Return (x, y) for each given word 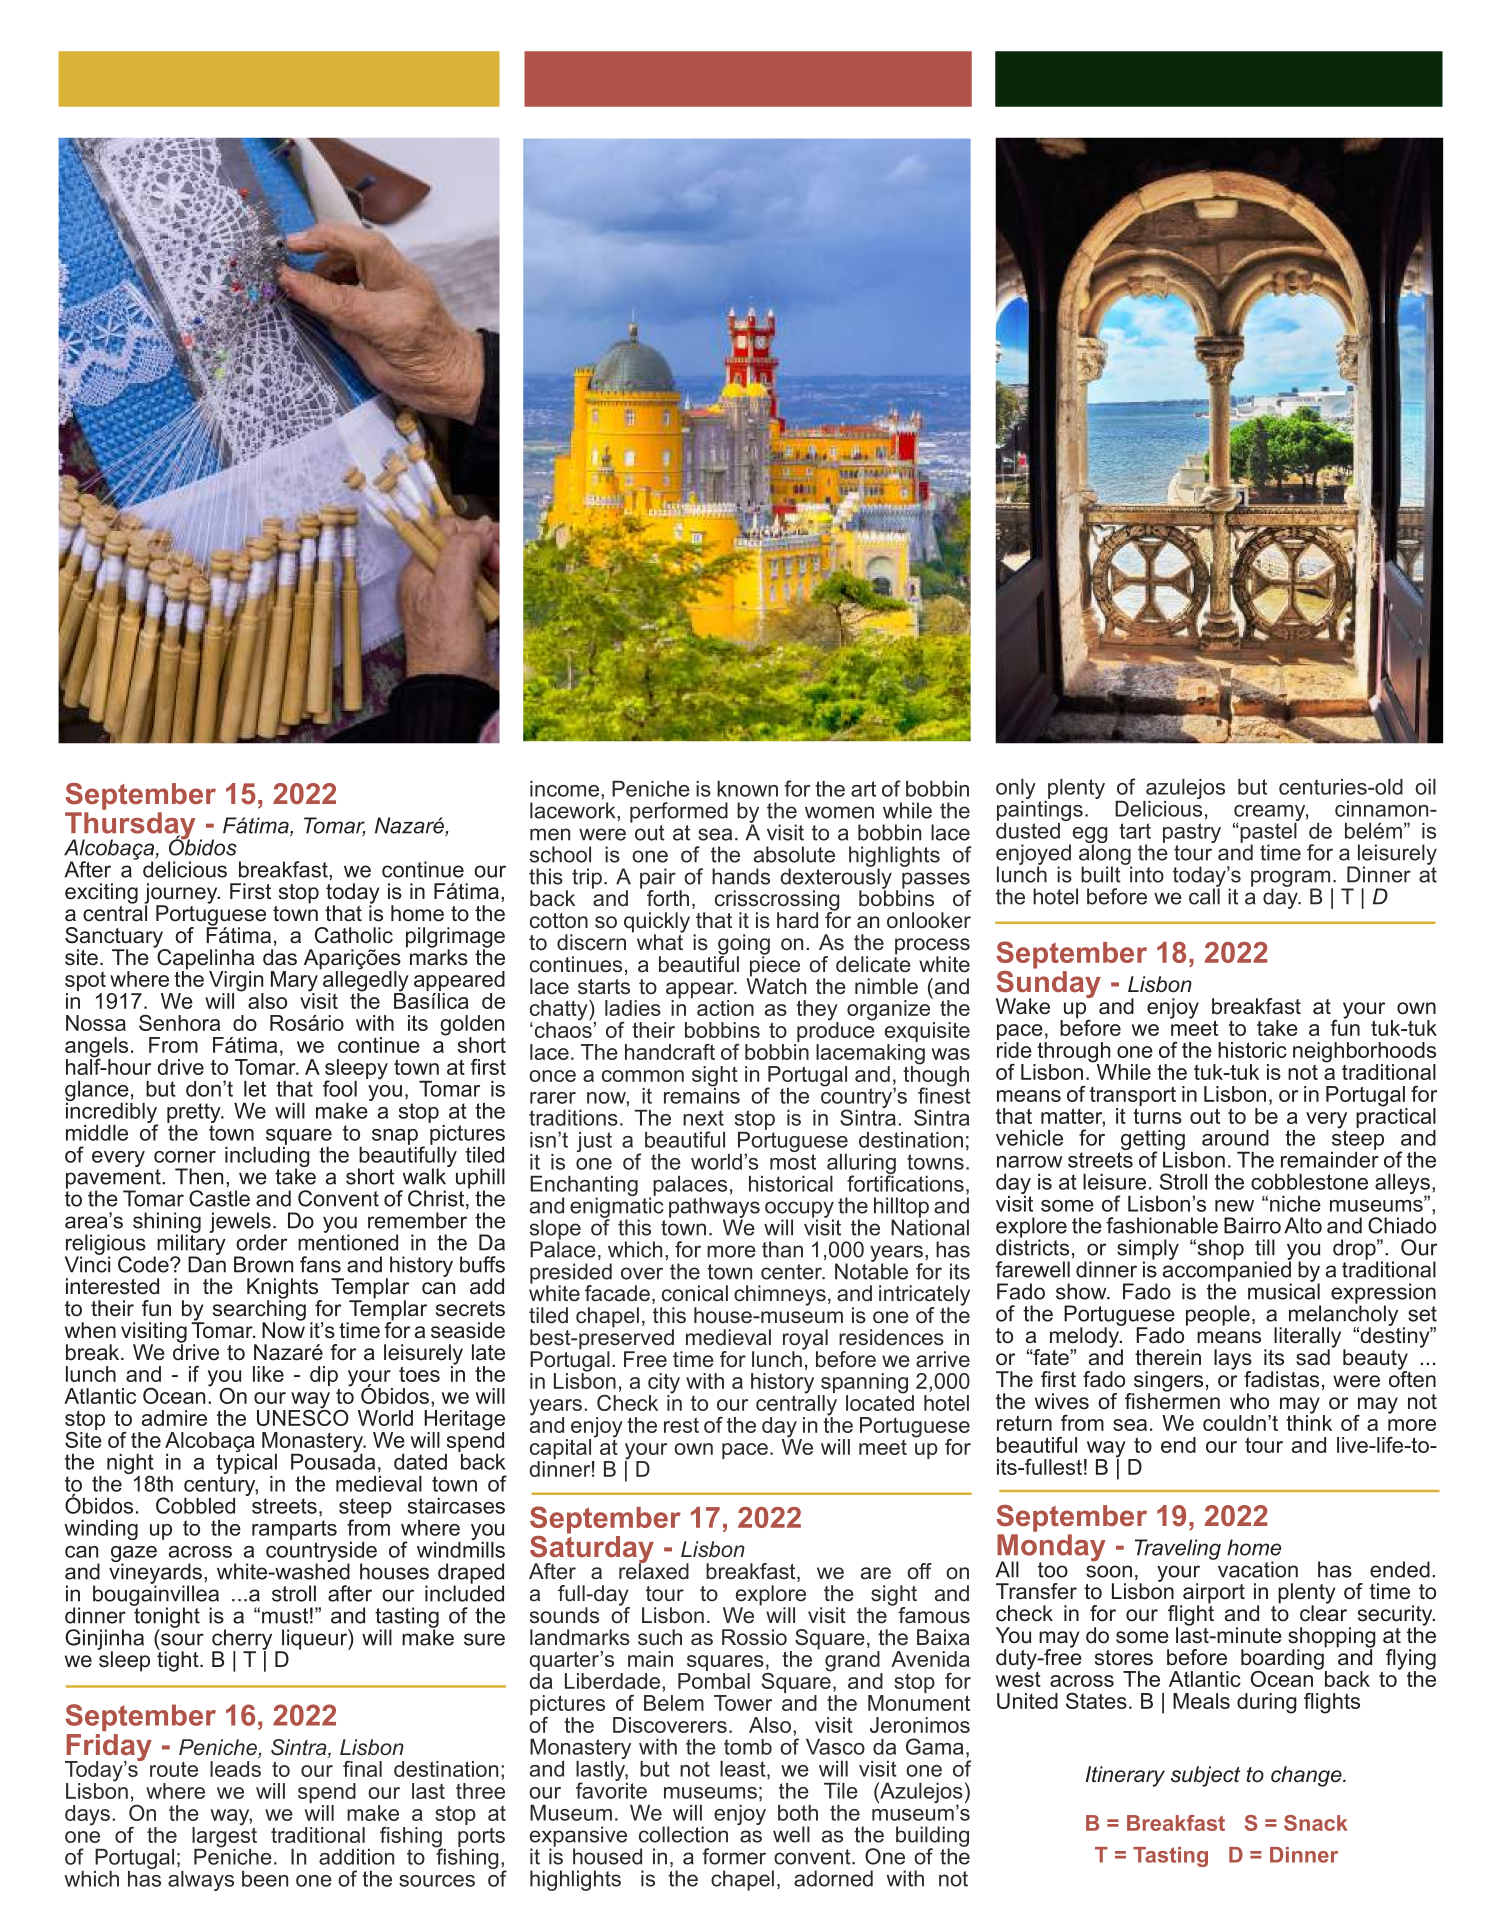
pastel (1268, 832)
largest (224, 1837)
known (747, 789)
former (734, 1856)
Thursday (130, 827)
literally (1309, 1338)
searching (259, 1310)
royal (805, 1340)
